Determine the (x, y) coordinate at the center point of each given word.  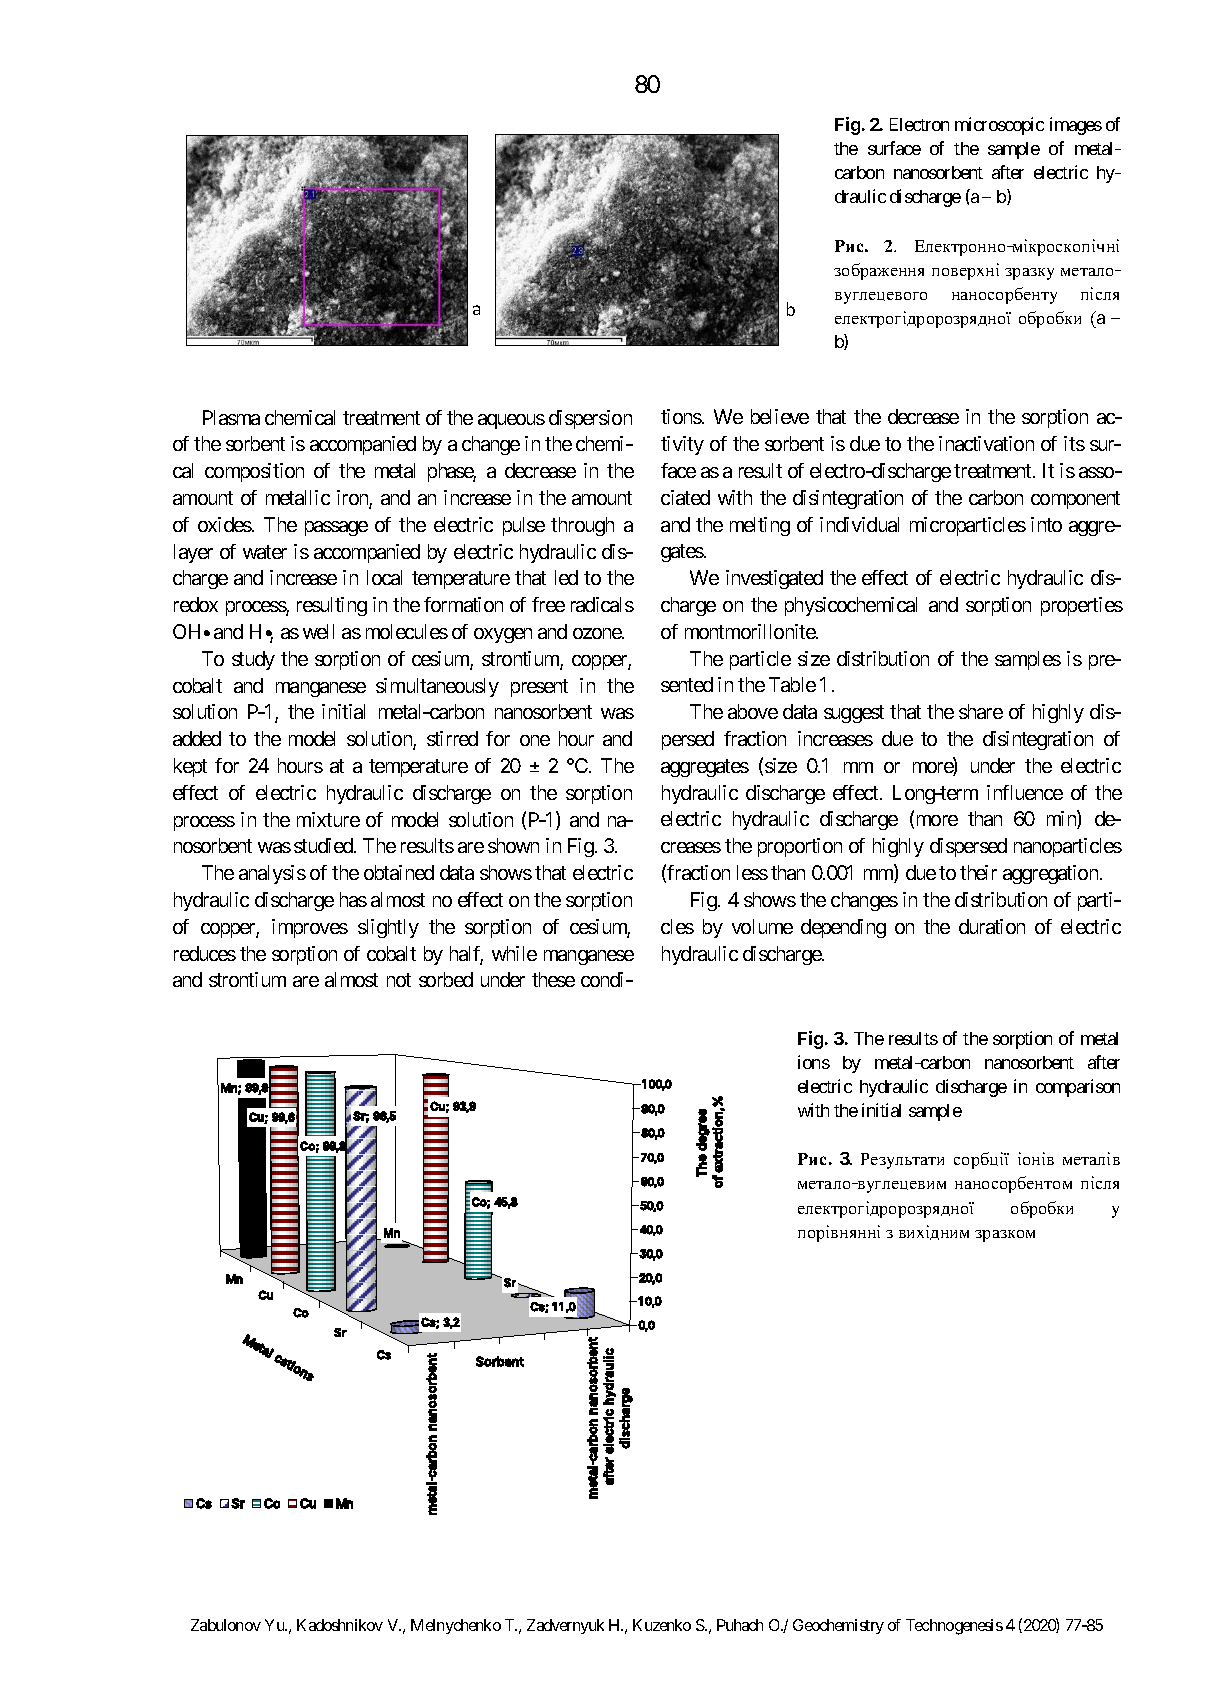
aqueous (511, 421)
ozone (598, 633)
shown (513, 845)
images (1076, 126)
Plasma (231, 417)
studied (324, 845)
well (318, 631)
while (514, 953)
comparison (1078, 1088)
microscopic (999, 126)
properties (1082, 606)
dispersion (590, 419)
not (399, 980)
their (978, 872)
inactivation (986, 443)
